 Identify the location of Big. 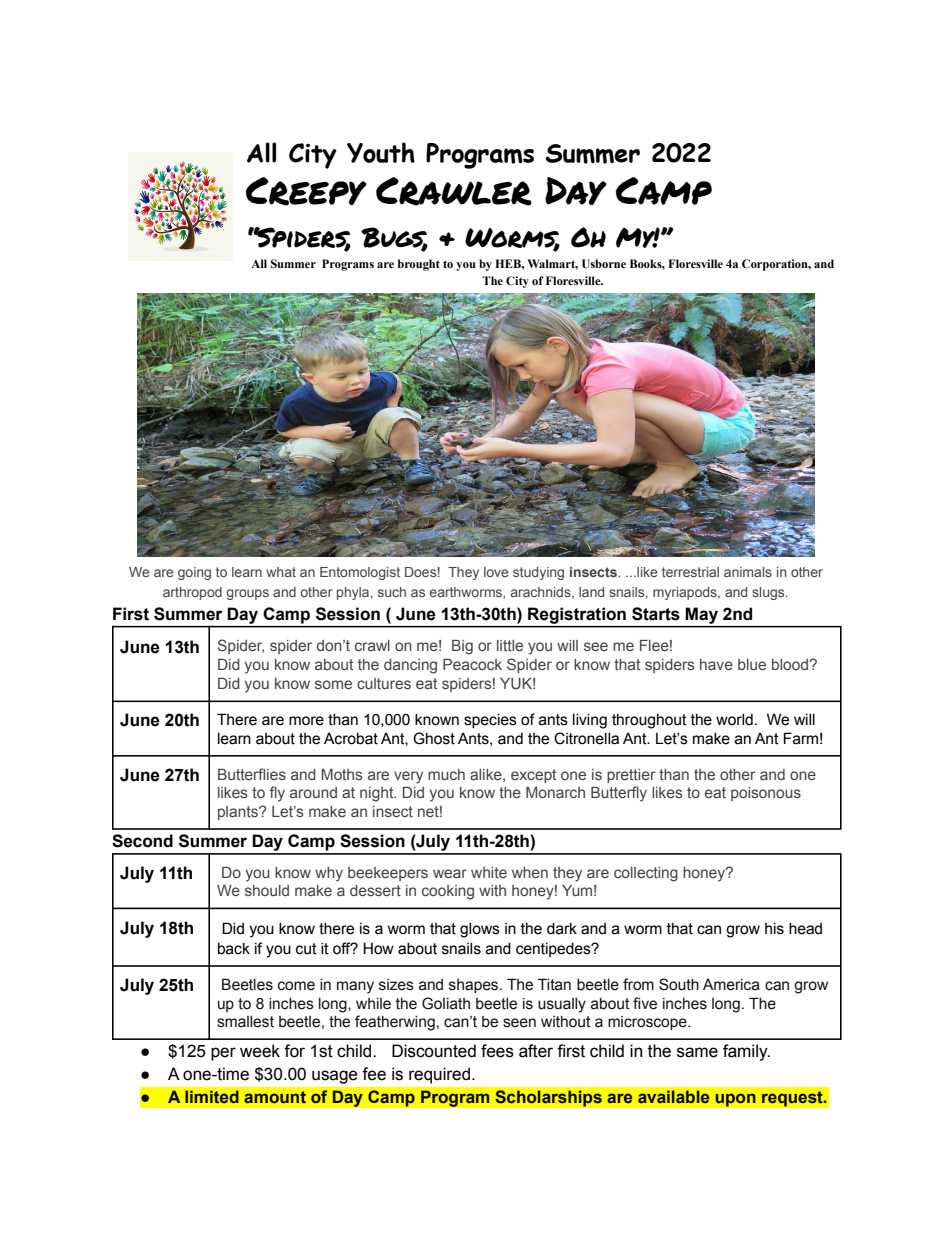
(462, 647).
